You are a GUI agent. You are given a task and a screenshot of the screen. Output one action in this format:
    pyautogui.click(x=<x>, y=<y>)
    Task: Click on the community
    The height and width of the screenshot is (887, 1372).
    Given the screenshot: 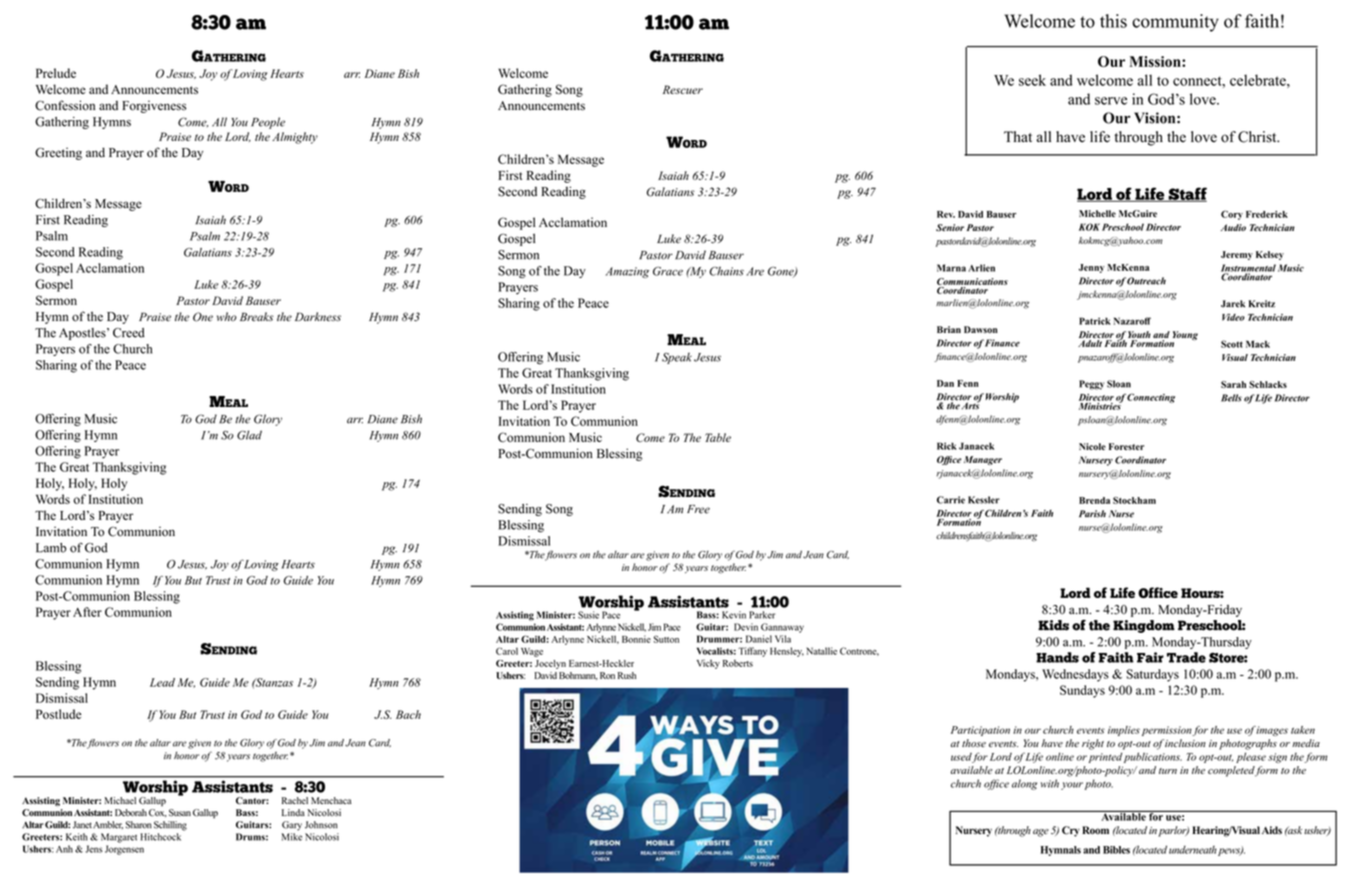 What is the action you would take?
    pyautogui.click(x=1175, y=23)
